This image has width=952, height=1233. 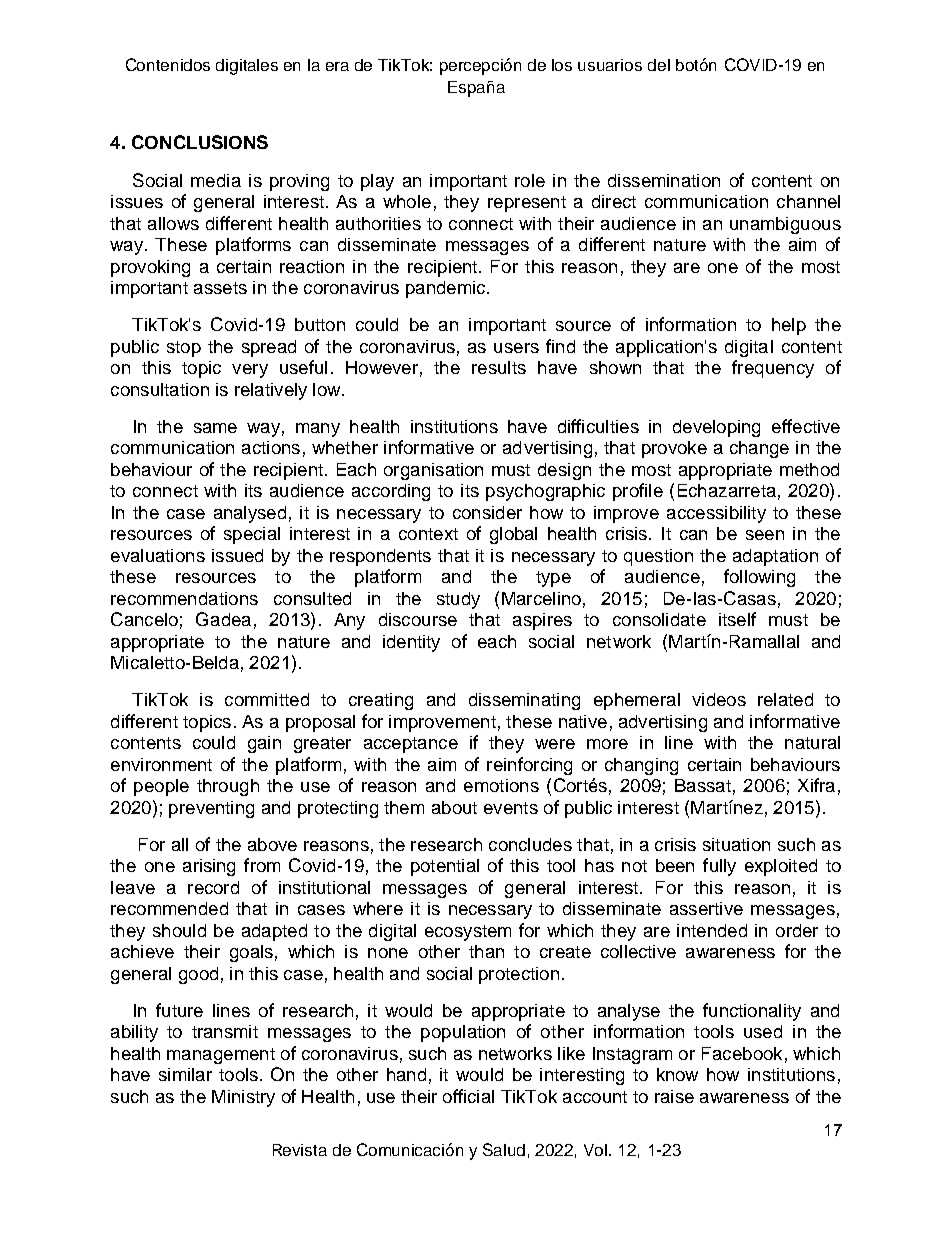 I want to click on itself, so click(x=737, y=619).
